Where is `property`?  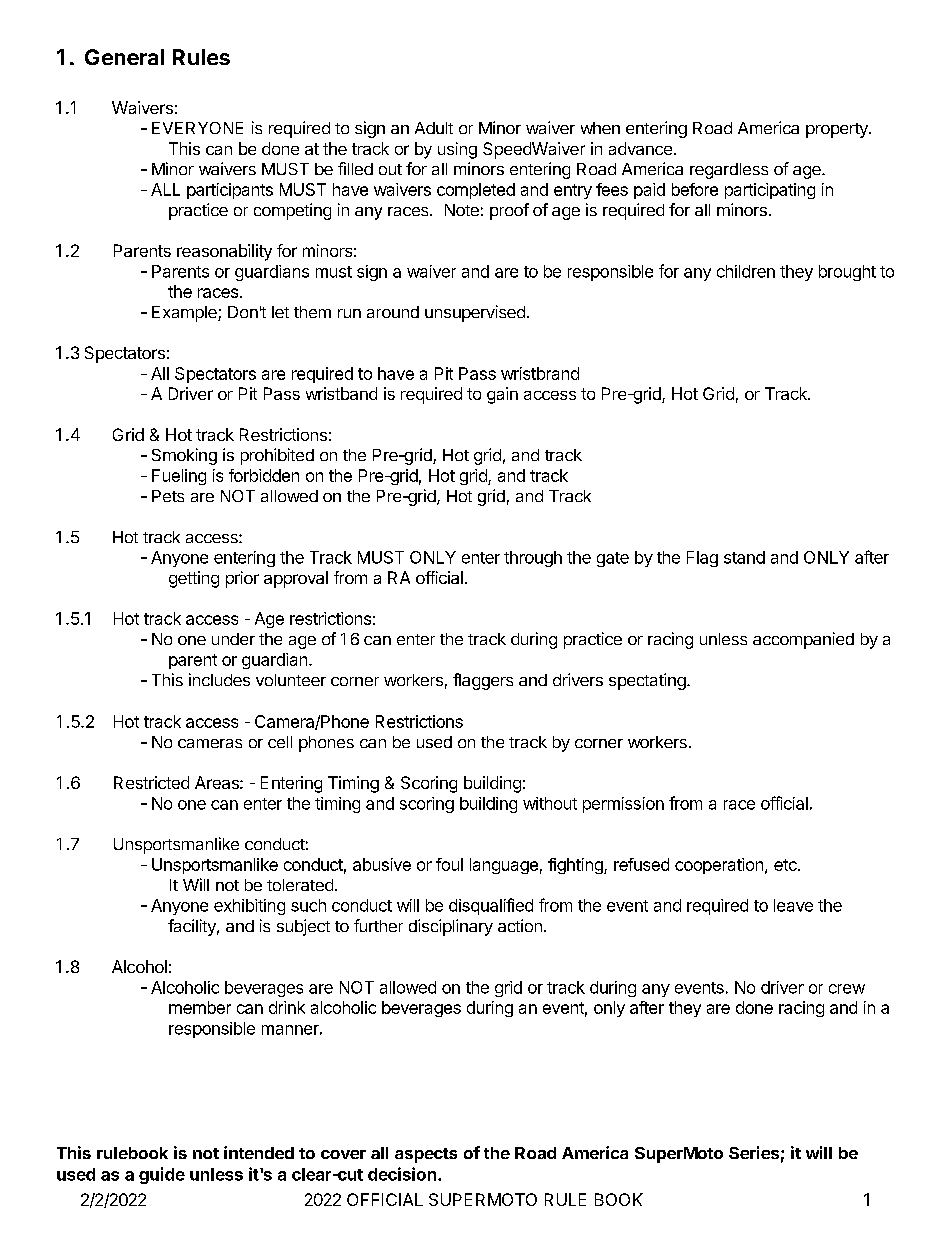 property is located at coordinates (838, 130).
